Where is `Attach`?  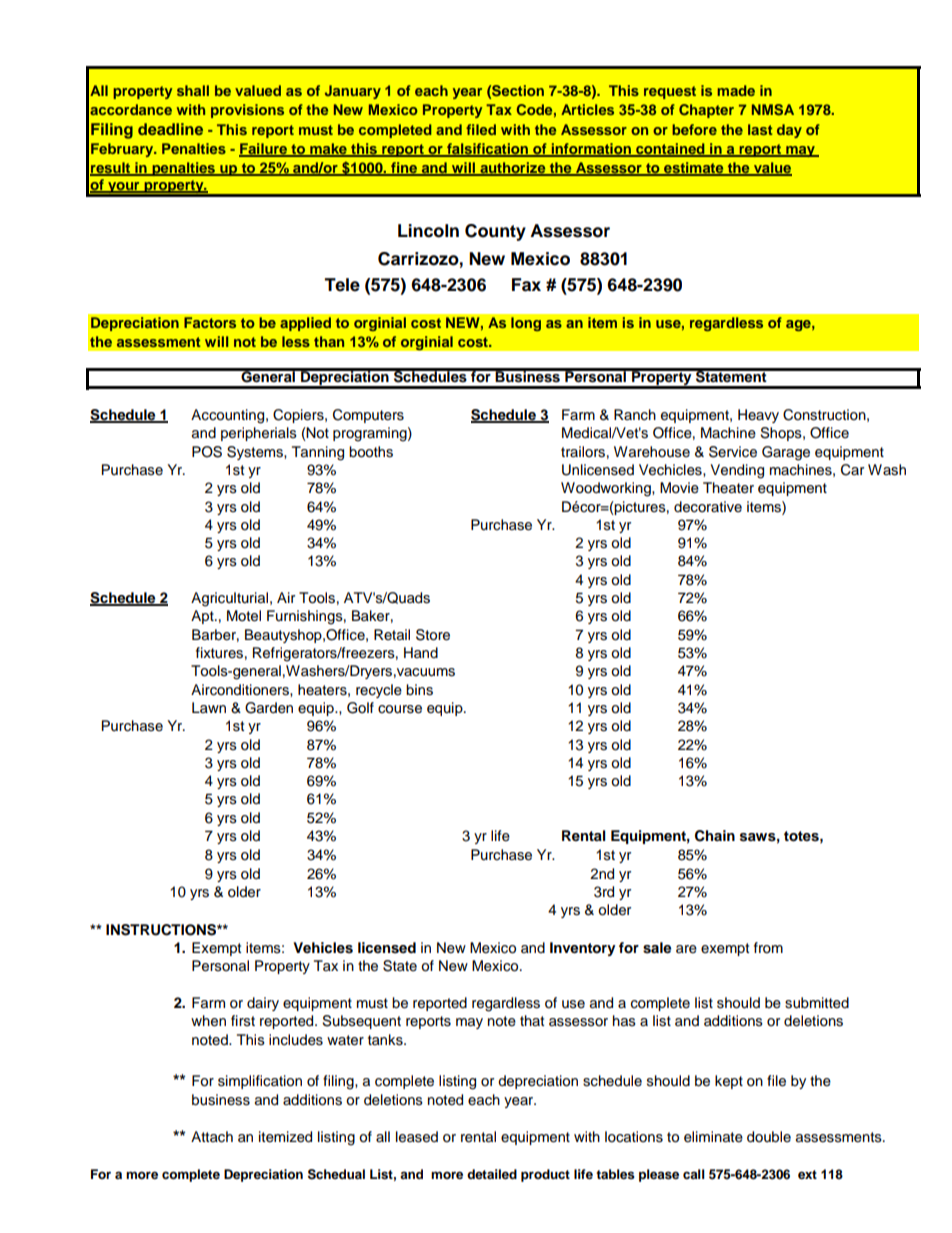
Attach is located at coordinates (212, 1137).
